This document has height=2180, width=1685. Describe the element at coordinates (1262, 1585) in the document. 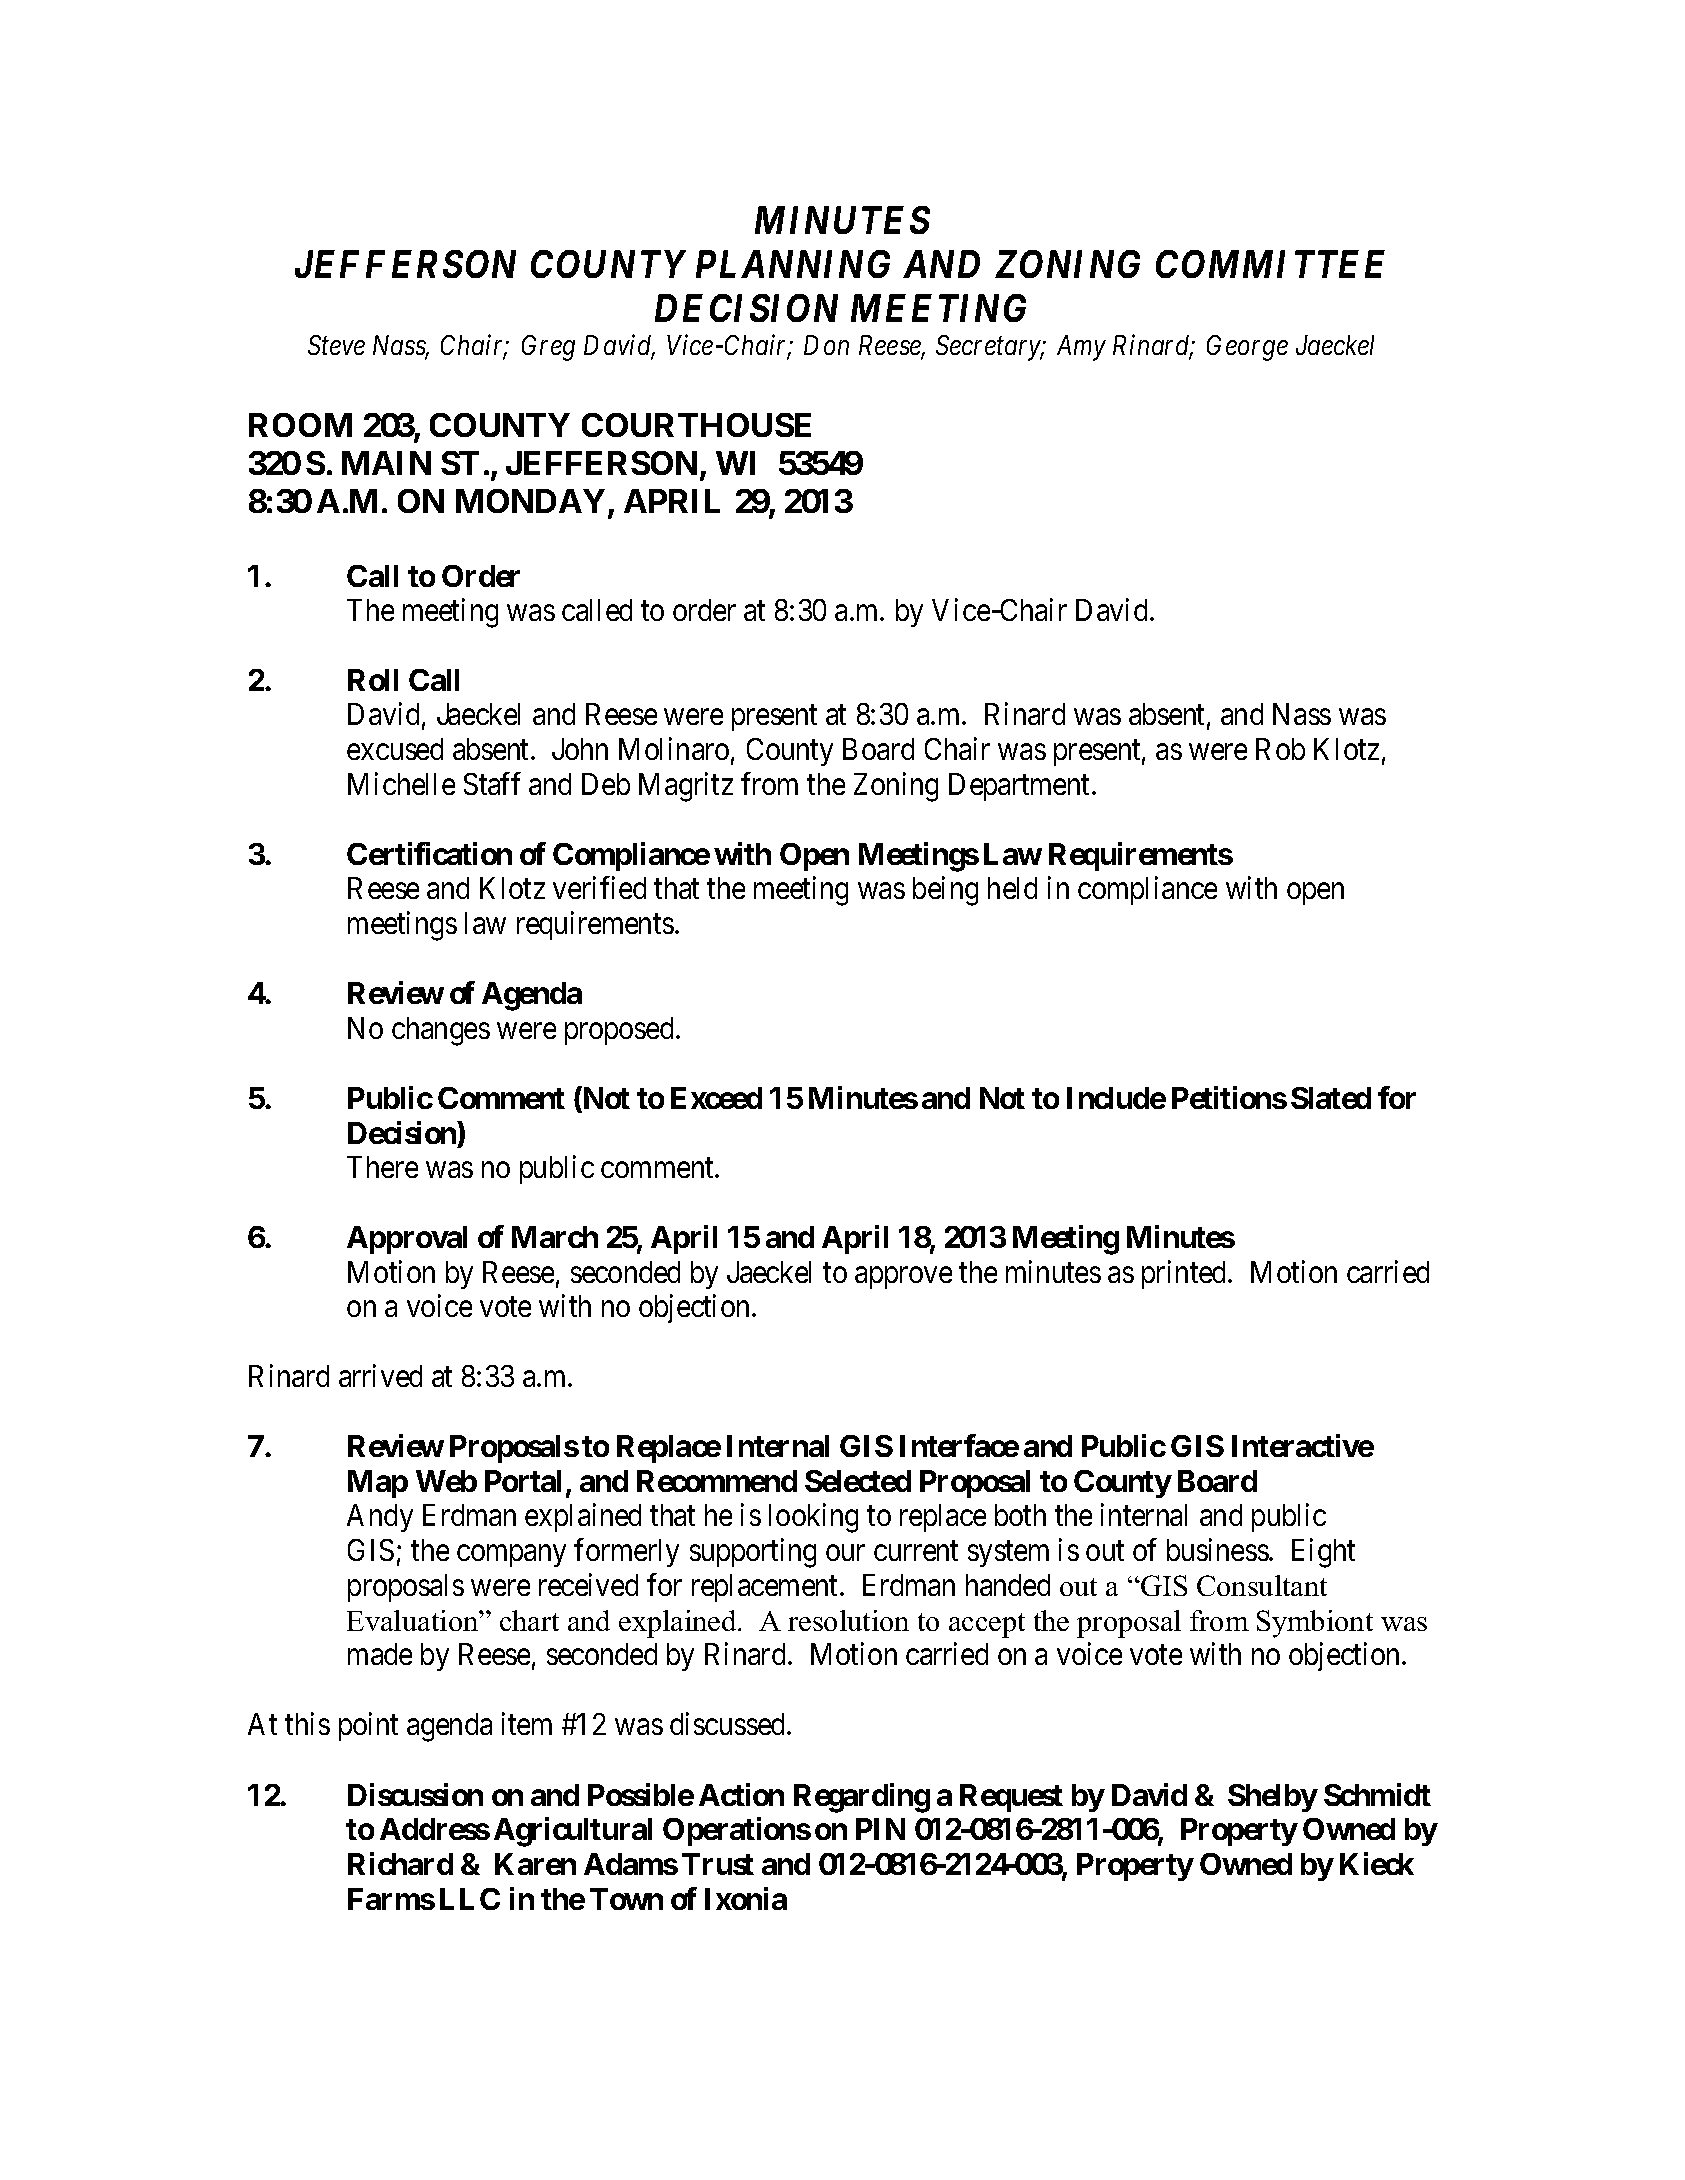

I see `Consultant` at that location.
